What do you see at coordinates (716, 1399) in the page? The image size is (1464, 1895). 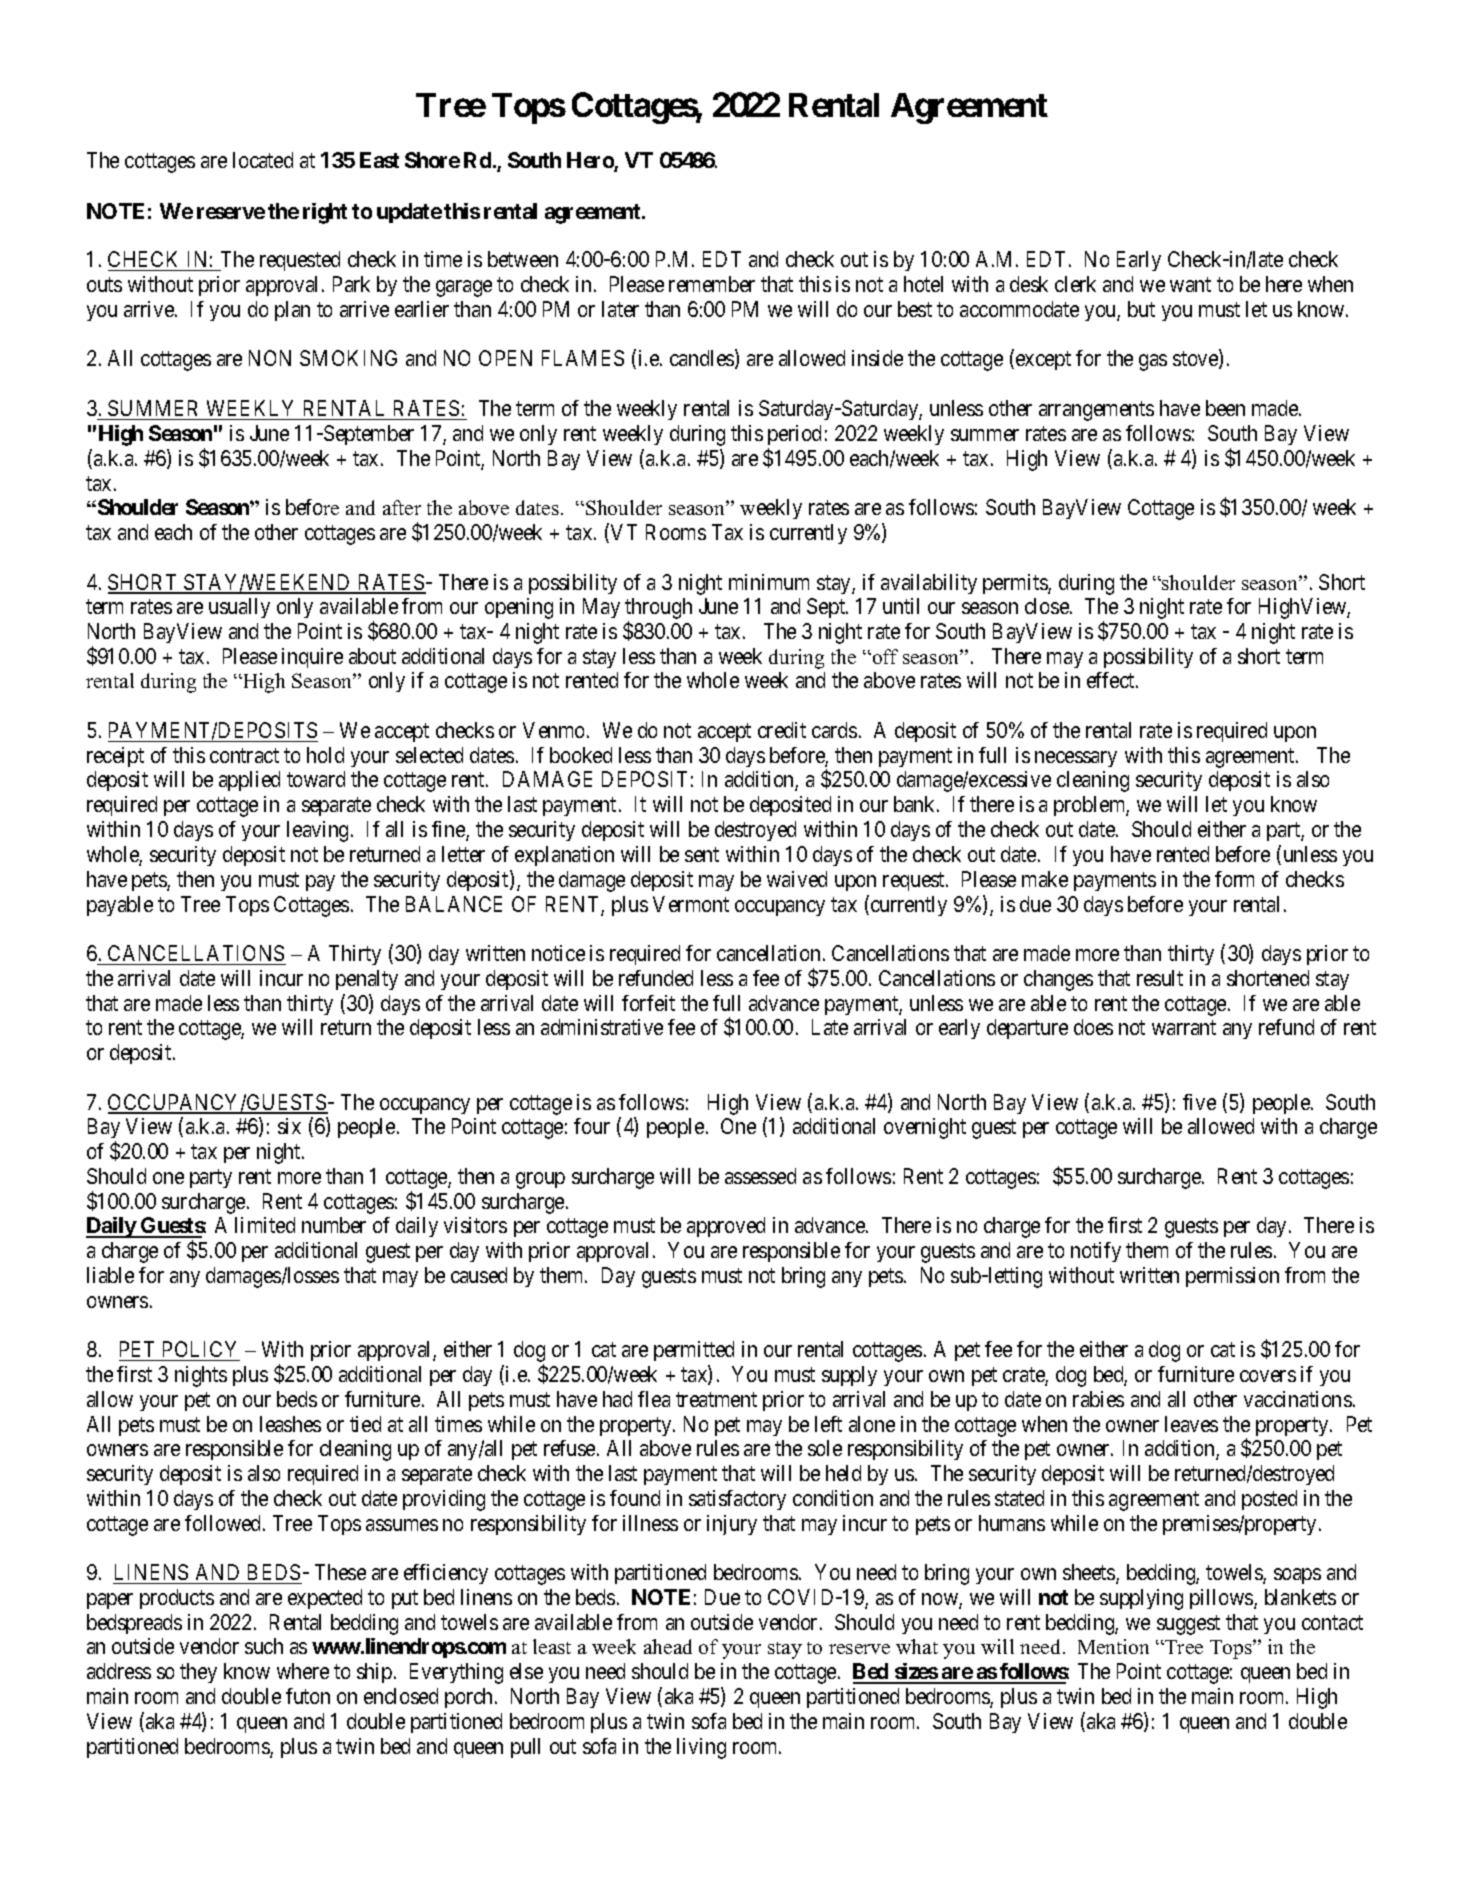 I see `treatment` at bounding box center [716, 1399].
